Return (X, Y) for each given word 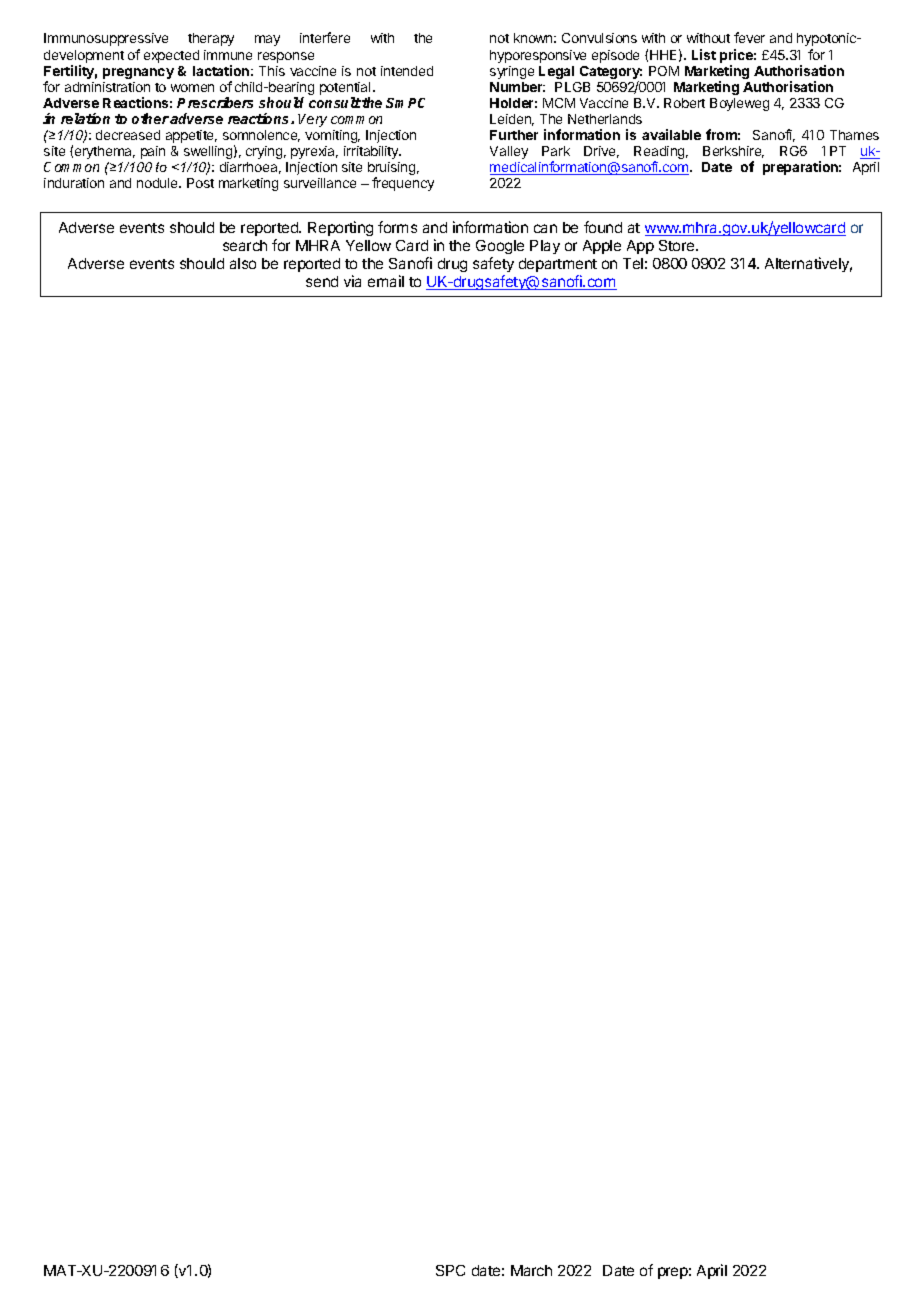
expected (171, 56)
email (386, 281)
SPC (450, 1270)
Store (678, 245)
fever (749, 37)
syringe (512, 72)
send (322, 281)
